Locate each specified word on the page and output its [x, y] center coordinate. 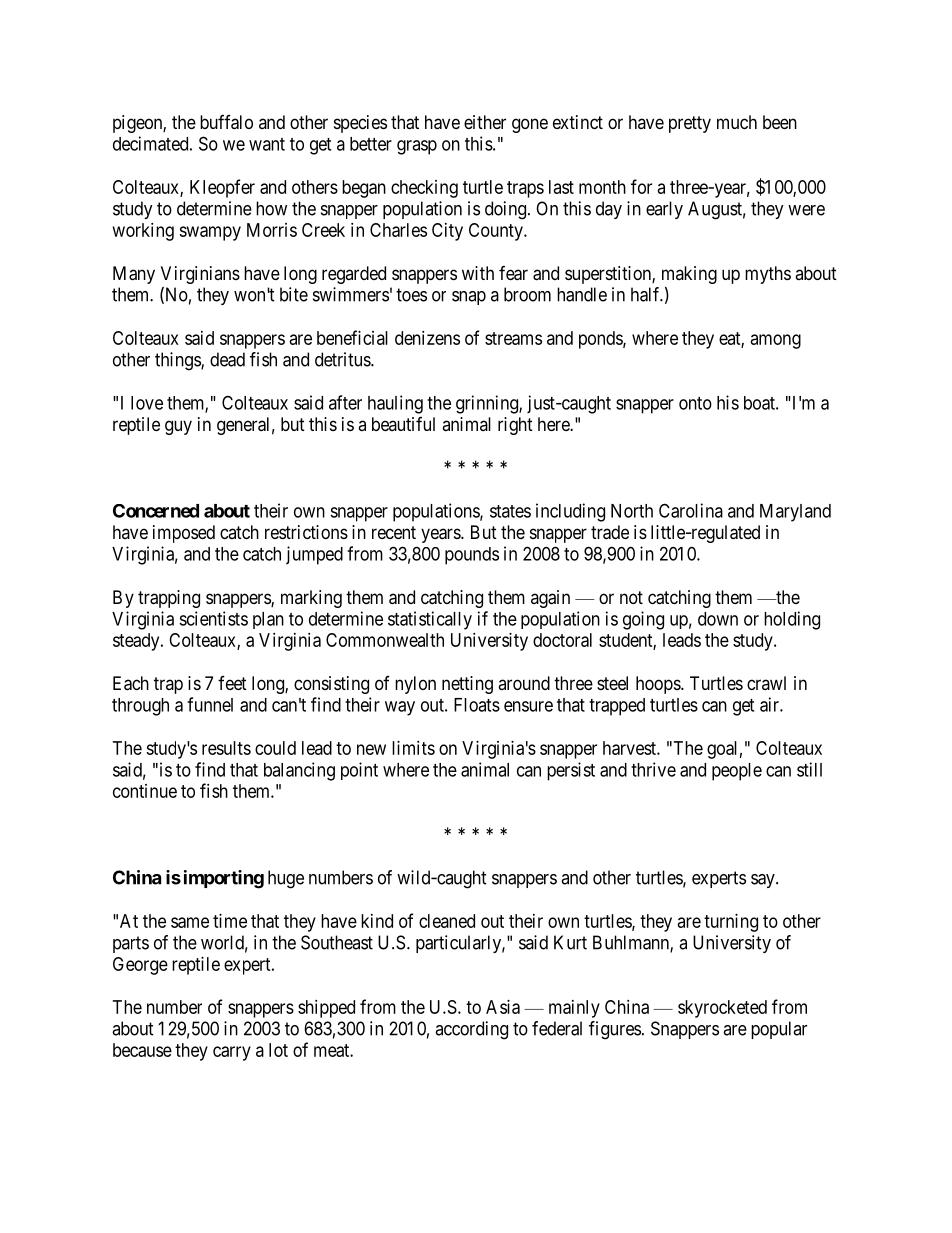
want [267, 144]
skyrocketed [722, 1009]
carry [232, 1053]
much [737, 122]
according [471, 1030]
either [485, 122]
